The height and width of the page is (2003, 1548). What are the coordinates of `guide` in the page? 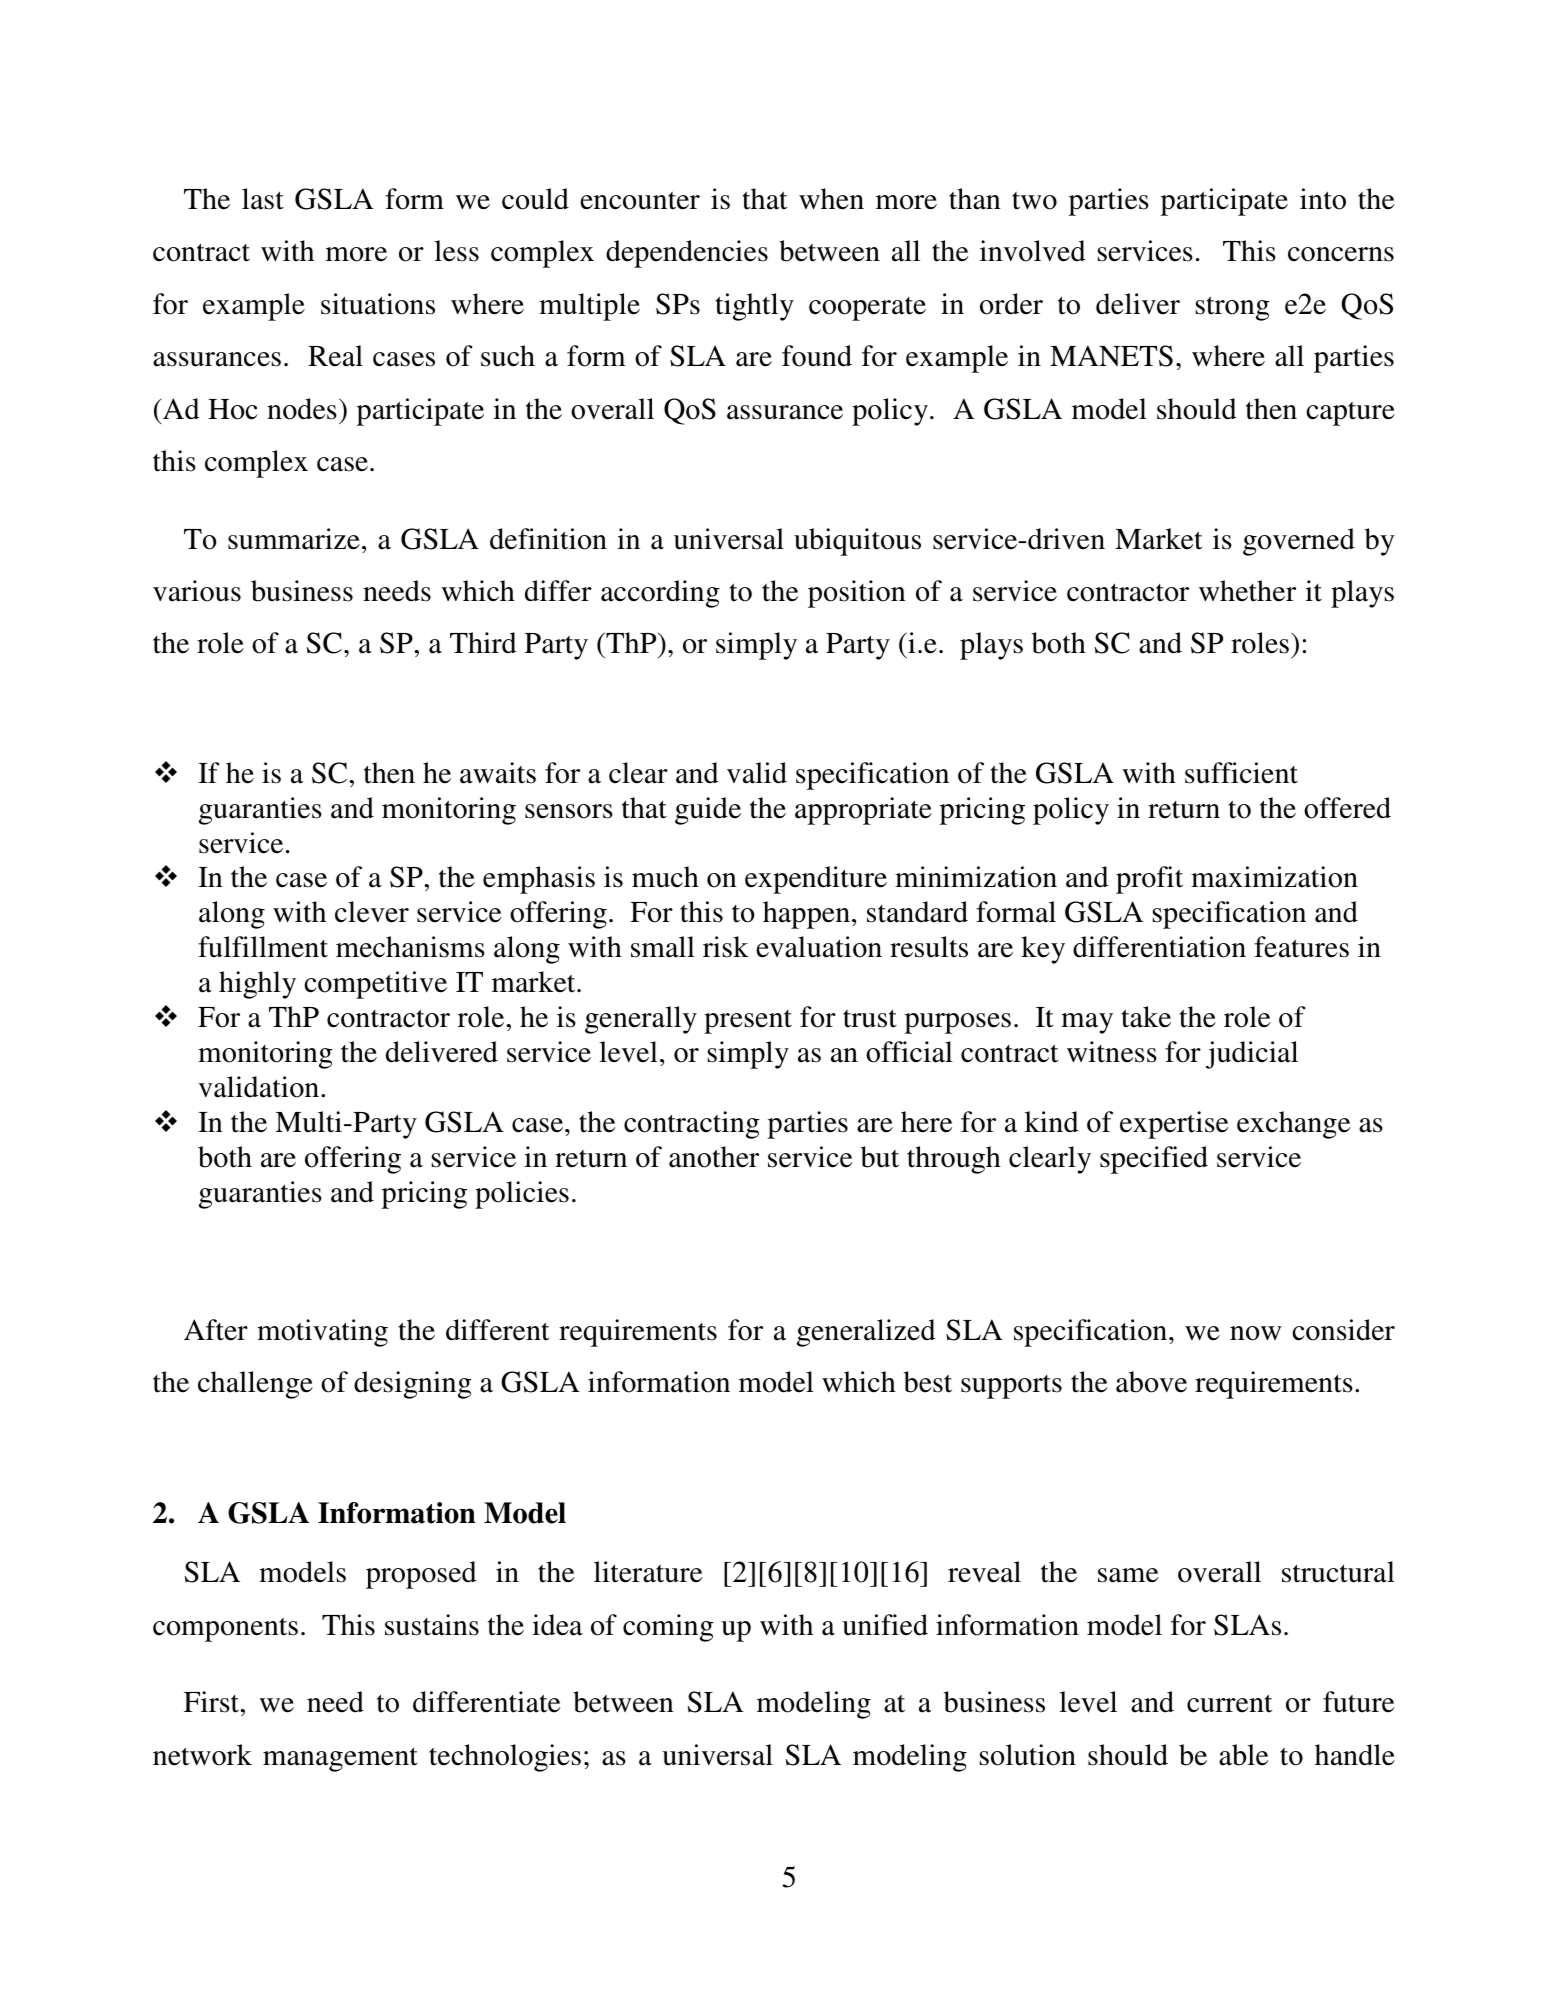 It's located at (708, 811).
